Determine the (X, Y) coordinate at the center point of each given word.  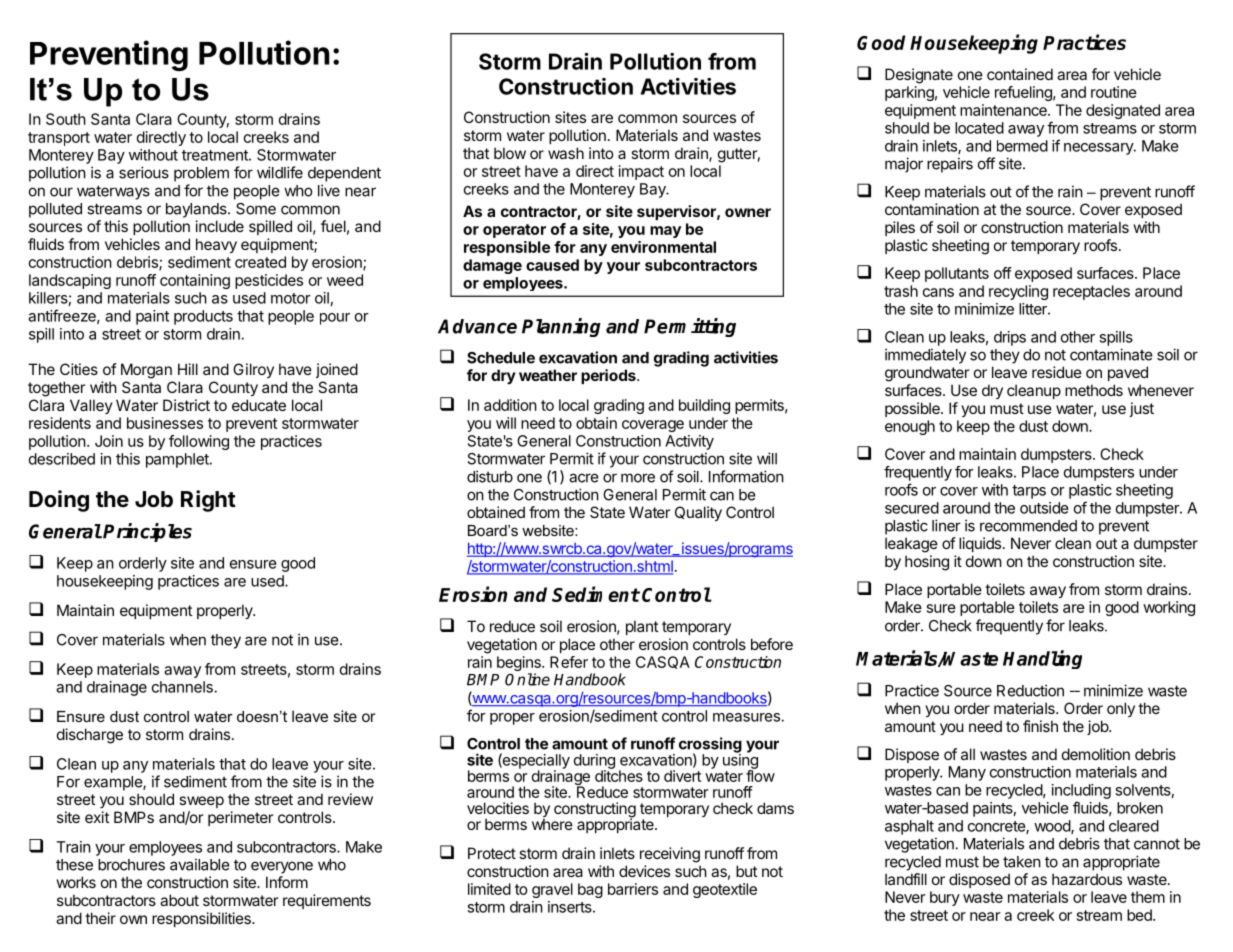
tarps (1029, 492)
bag (590, 890)
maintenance (1004, 110)
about (179, 900)
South (66, 119)
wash (566, 153)
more (638, 478)
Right (208, 501)
